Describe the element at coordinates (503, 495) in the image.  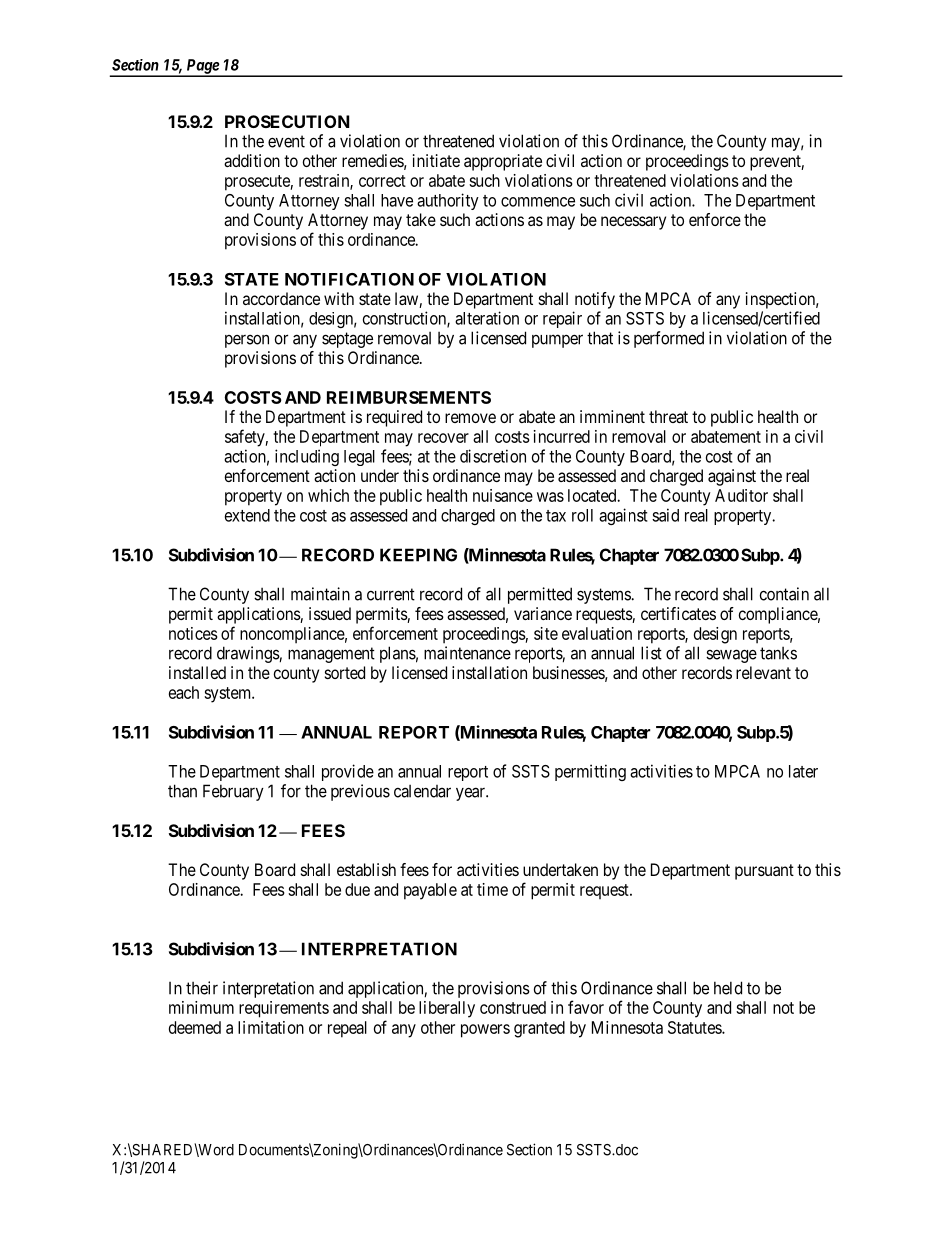
I see `nuisance` at that location.
